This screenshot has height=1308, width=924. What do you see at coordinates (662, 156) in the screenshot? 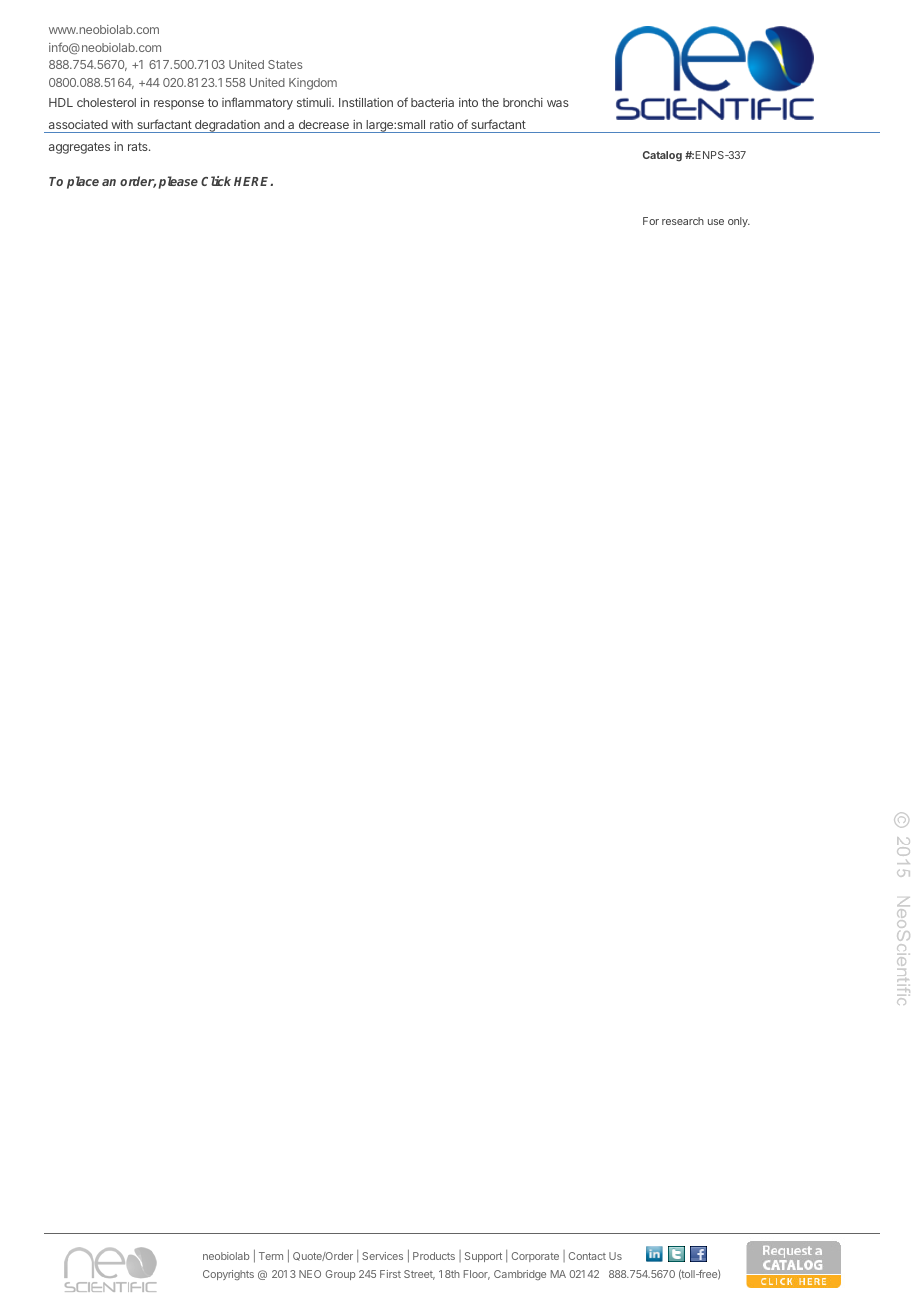
I see `Catalog` at bounding box center [662, 156].
